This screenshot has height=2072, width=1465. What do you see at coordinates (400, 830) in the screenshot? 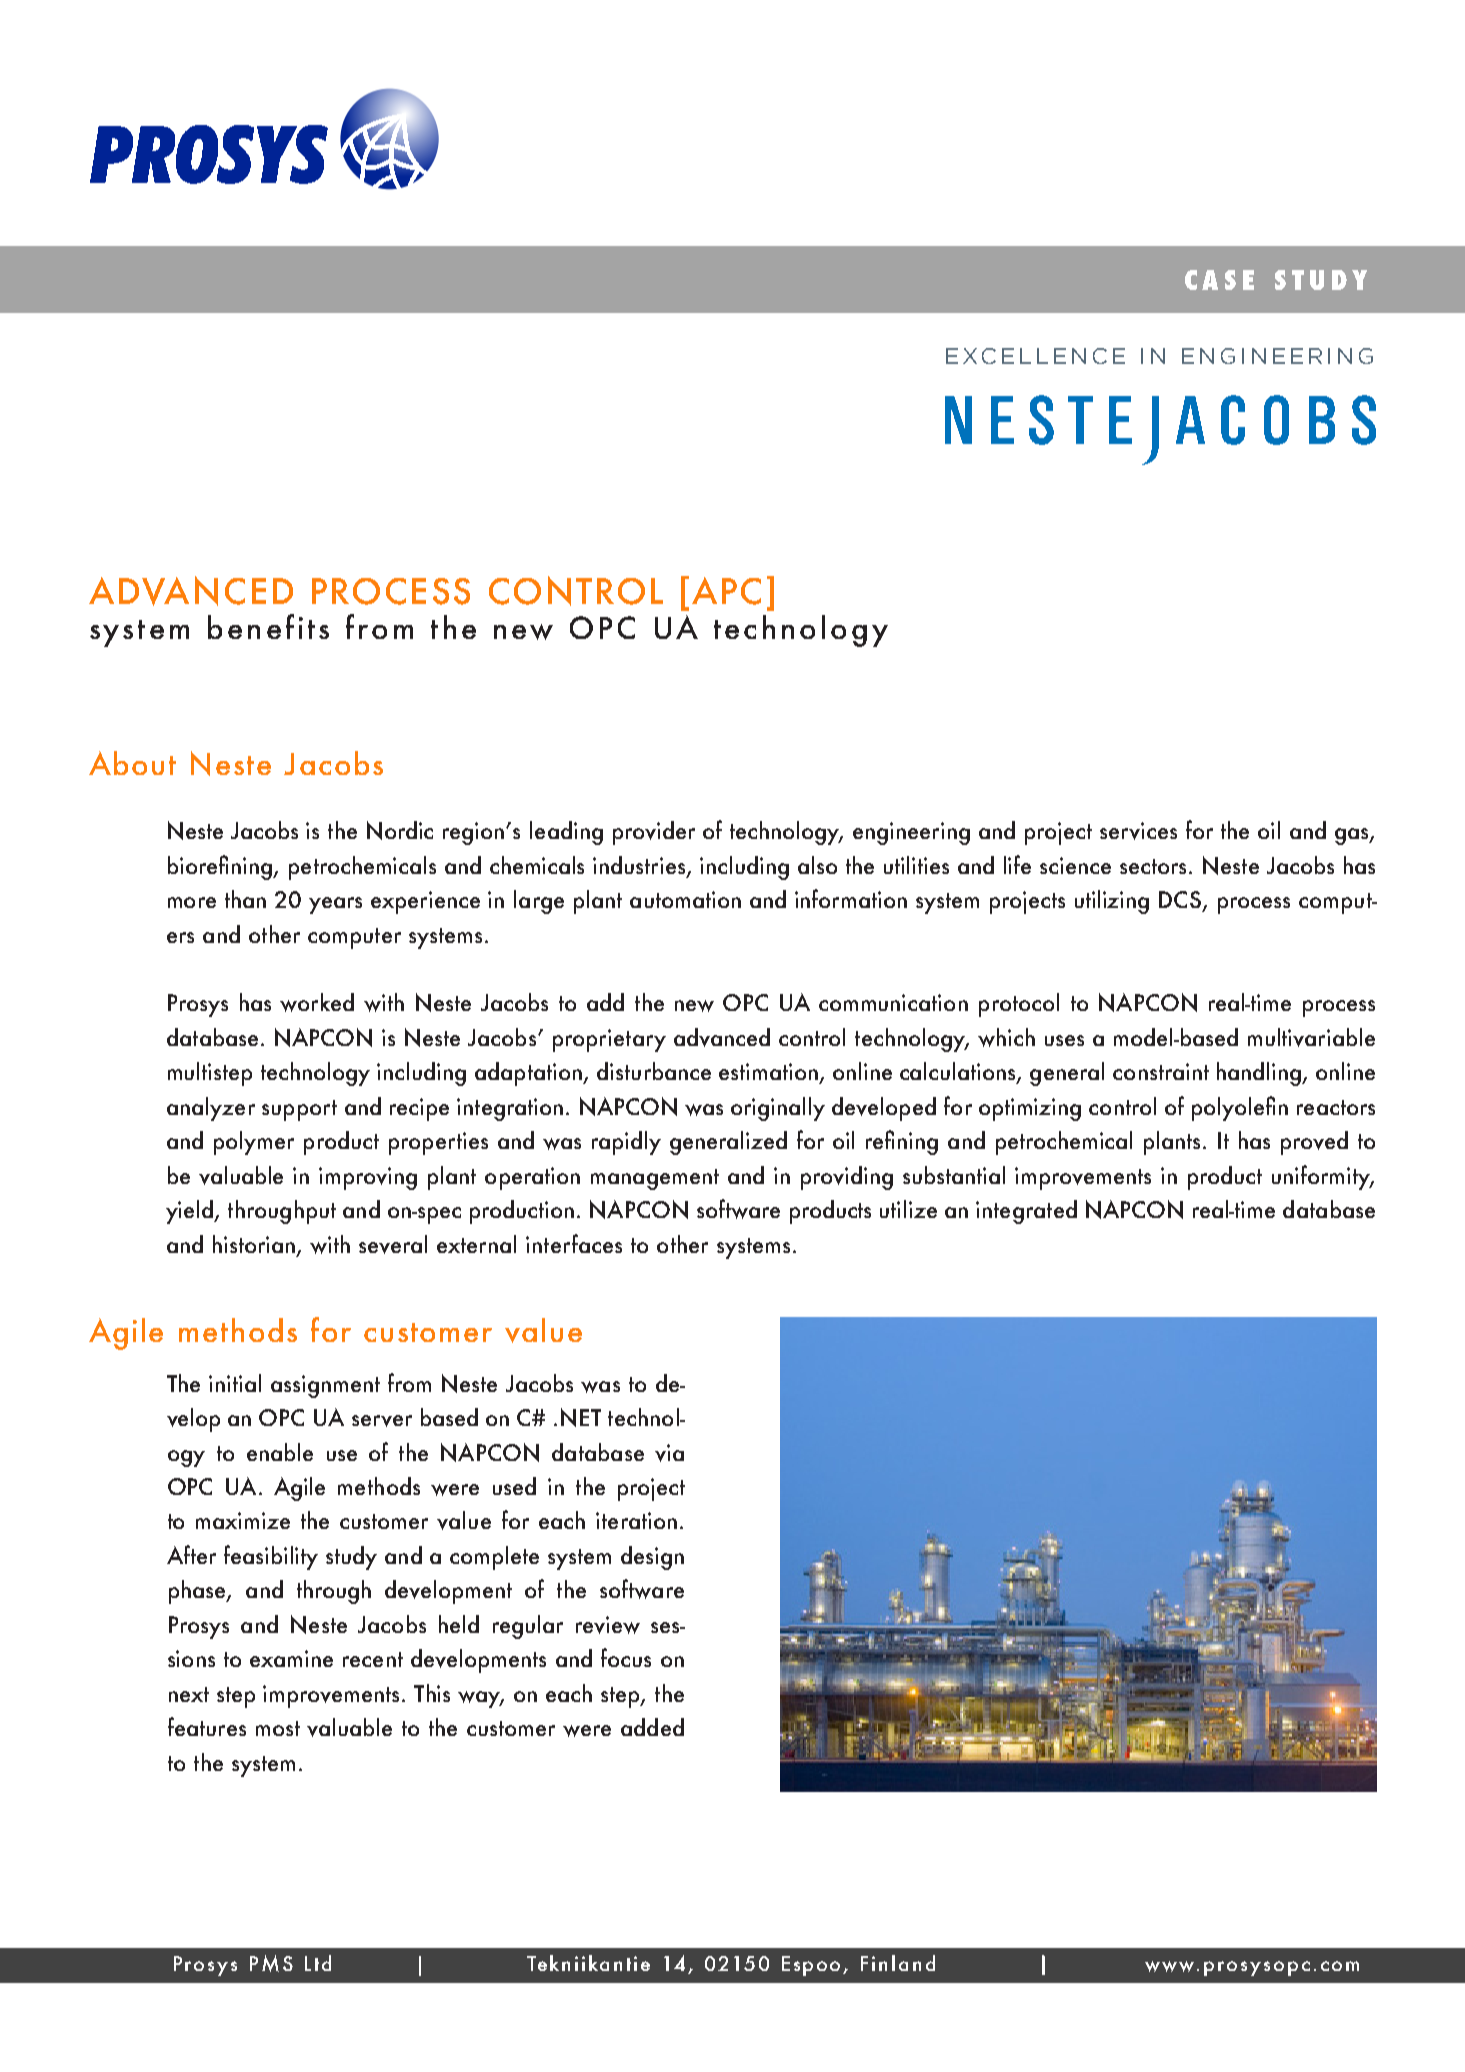
I see `Nordic` at bounding box center [400, 830].
